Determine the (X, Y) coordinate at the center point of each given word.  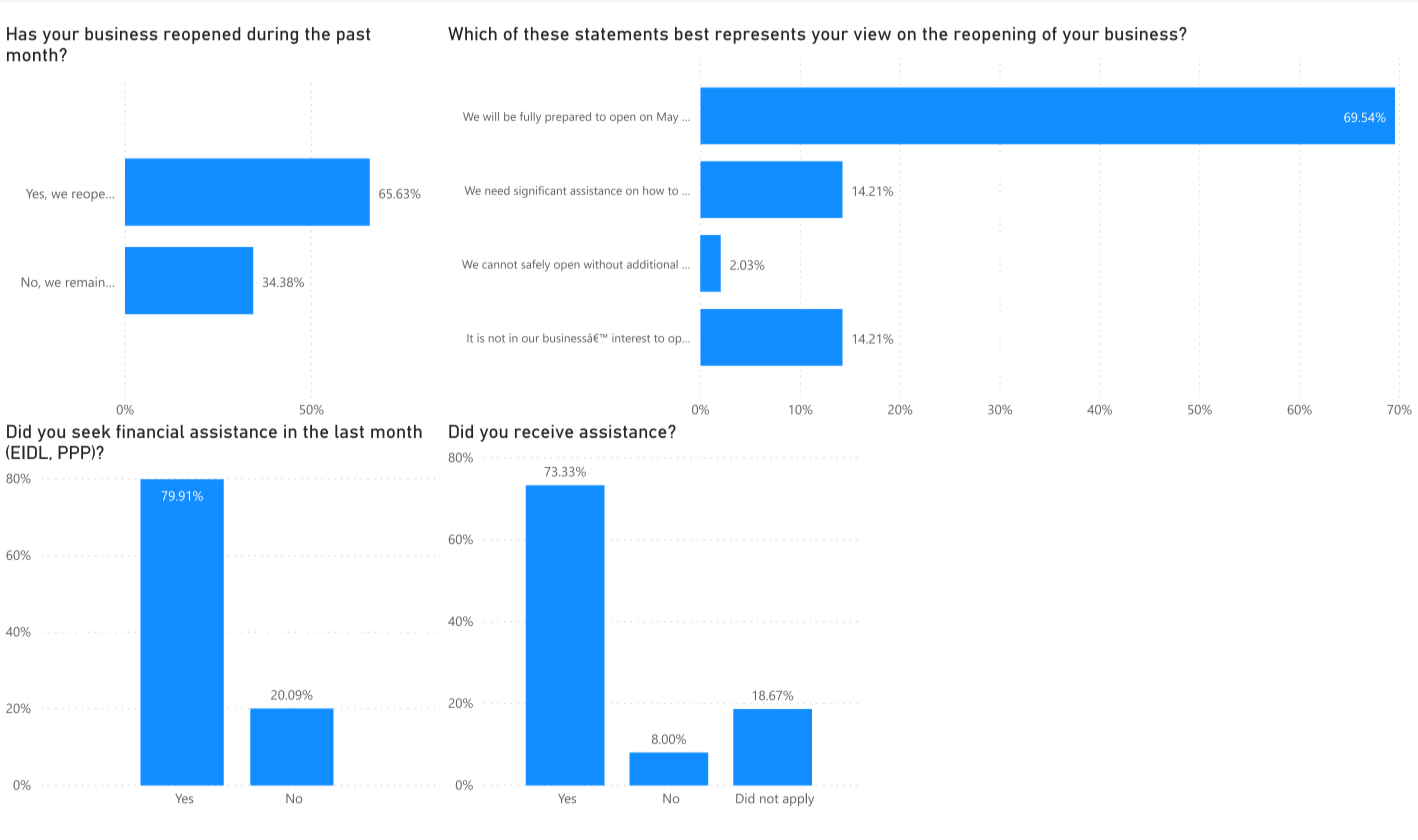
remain (86, 282)
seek (91, 431)
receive (544, 431)
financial (150, 431)
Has (22, 34)
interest (631, 338)
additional (652, 264)
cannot (499, 265)
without (603, 264)
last (349, 431)
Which (472, 34)
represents (761, 36)
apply (798, 799)
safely (535, 266)
